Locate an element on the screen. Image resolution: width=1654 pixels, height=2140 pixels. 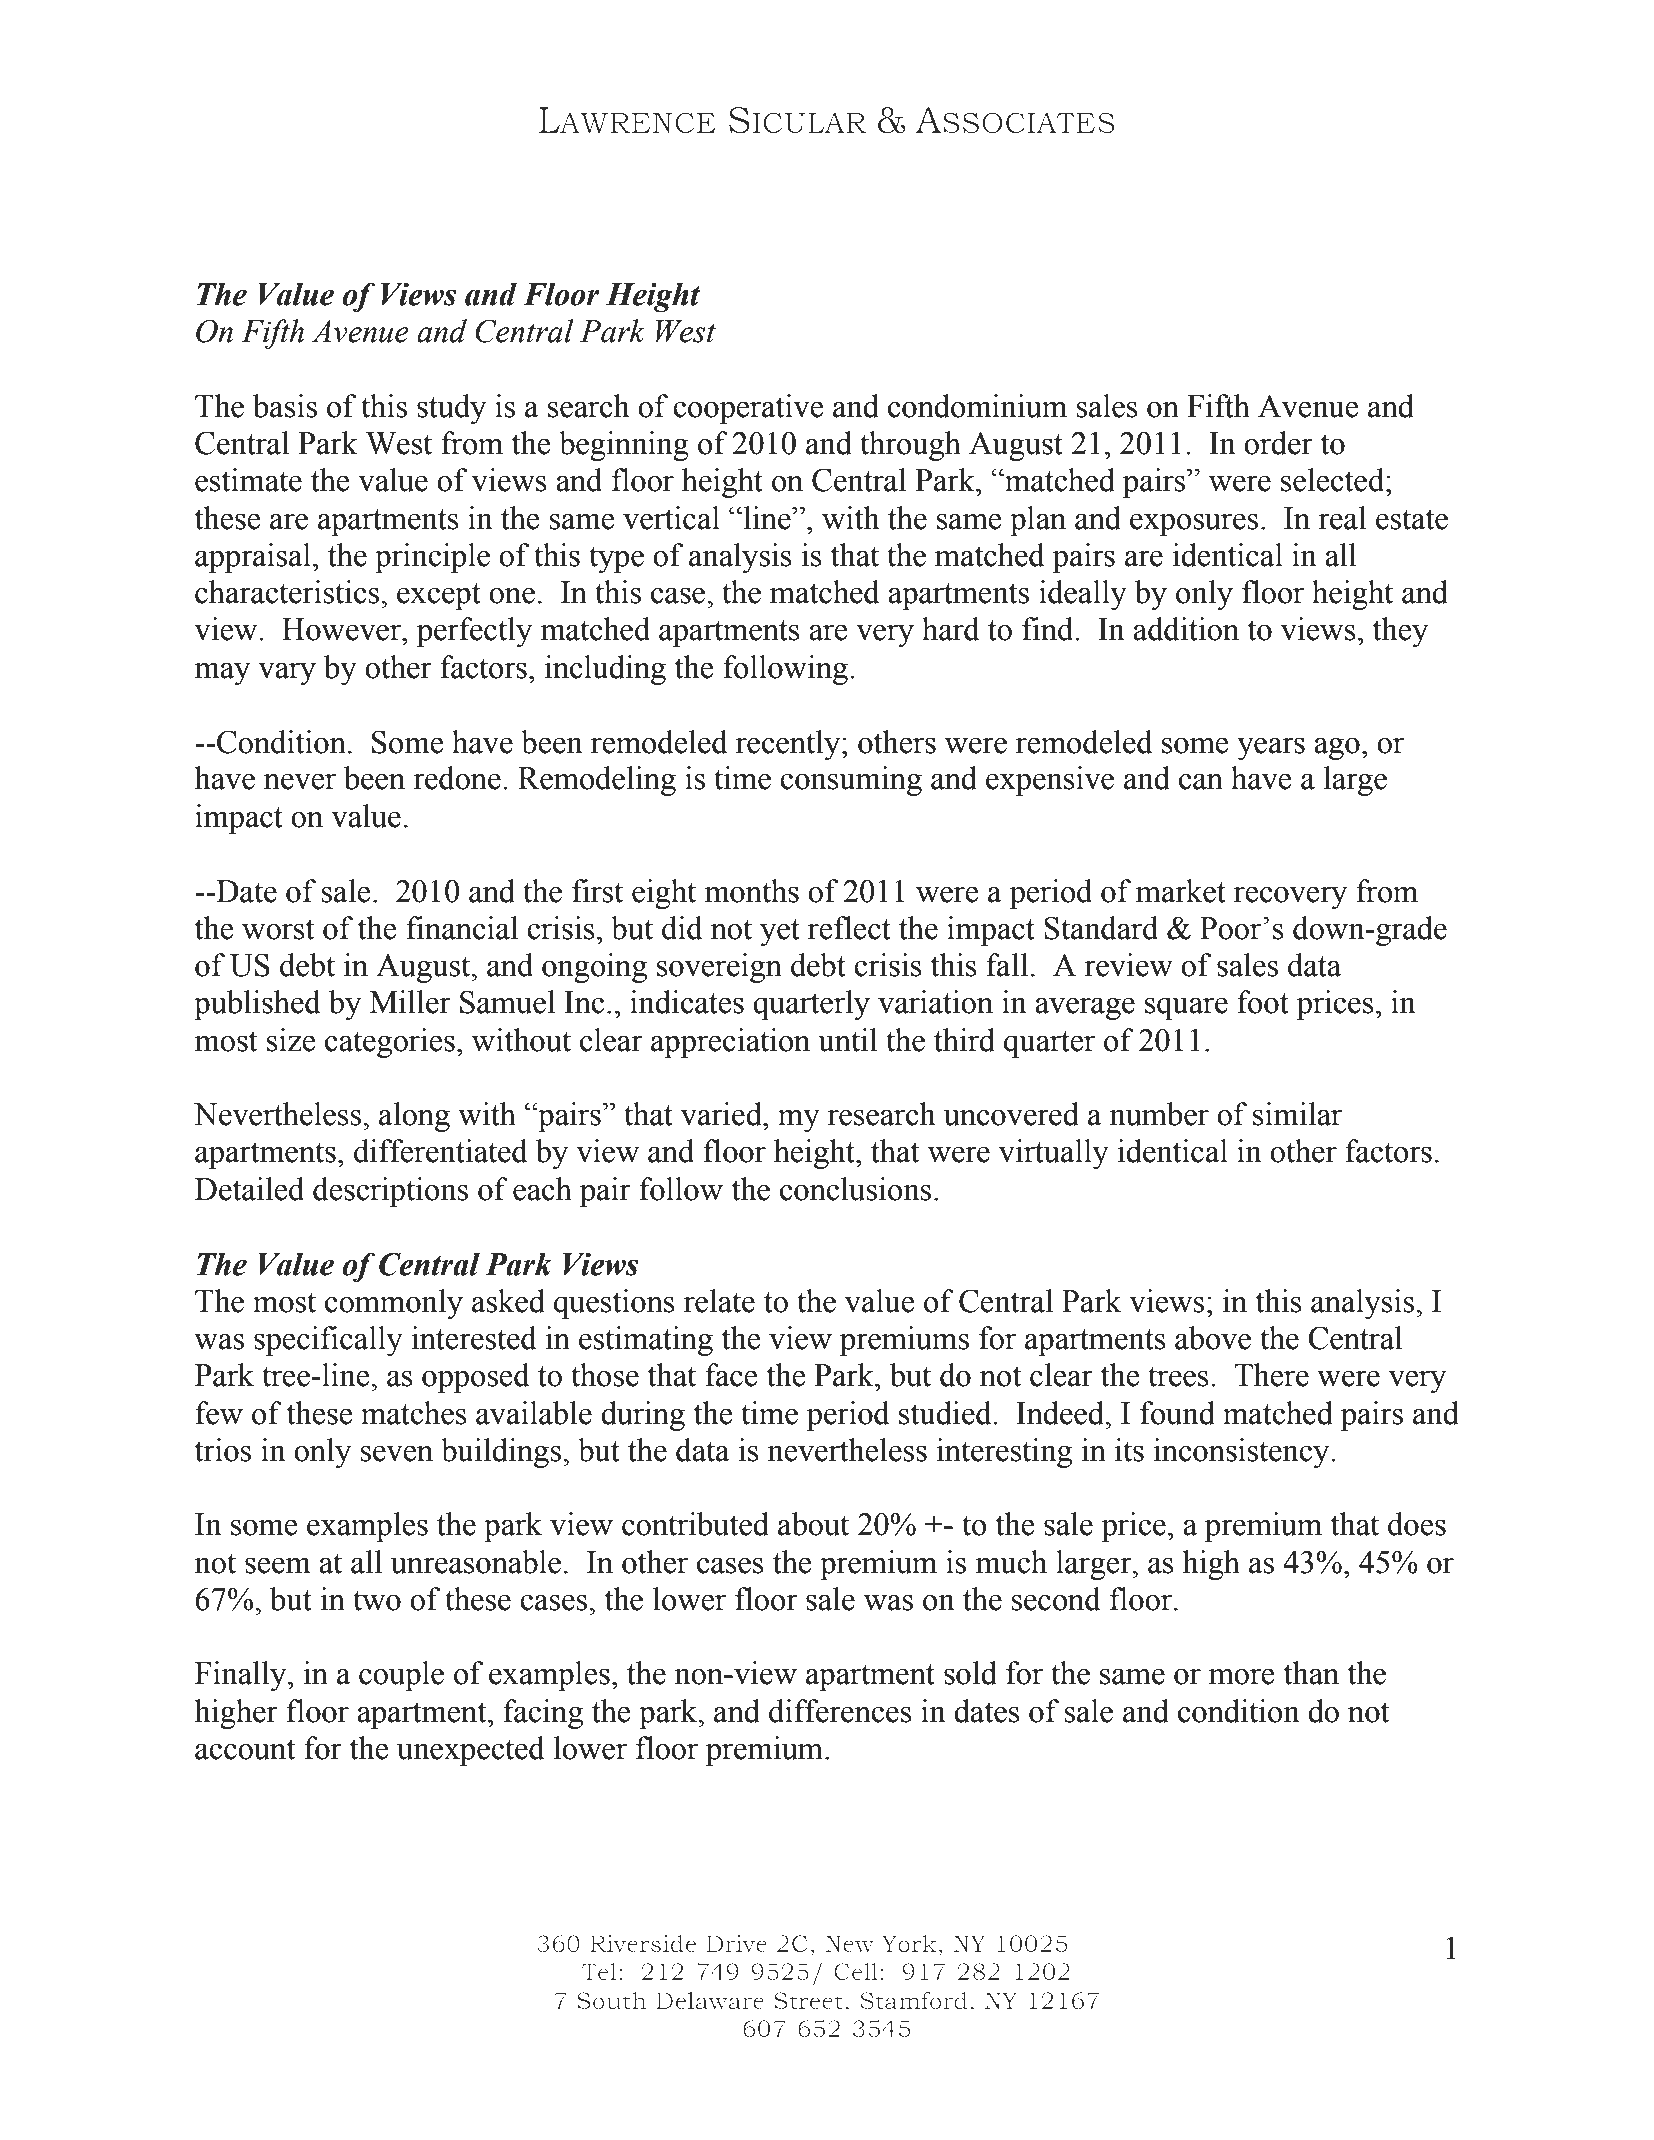
New is located at coordinates (849, 1943).
